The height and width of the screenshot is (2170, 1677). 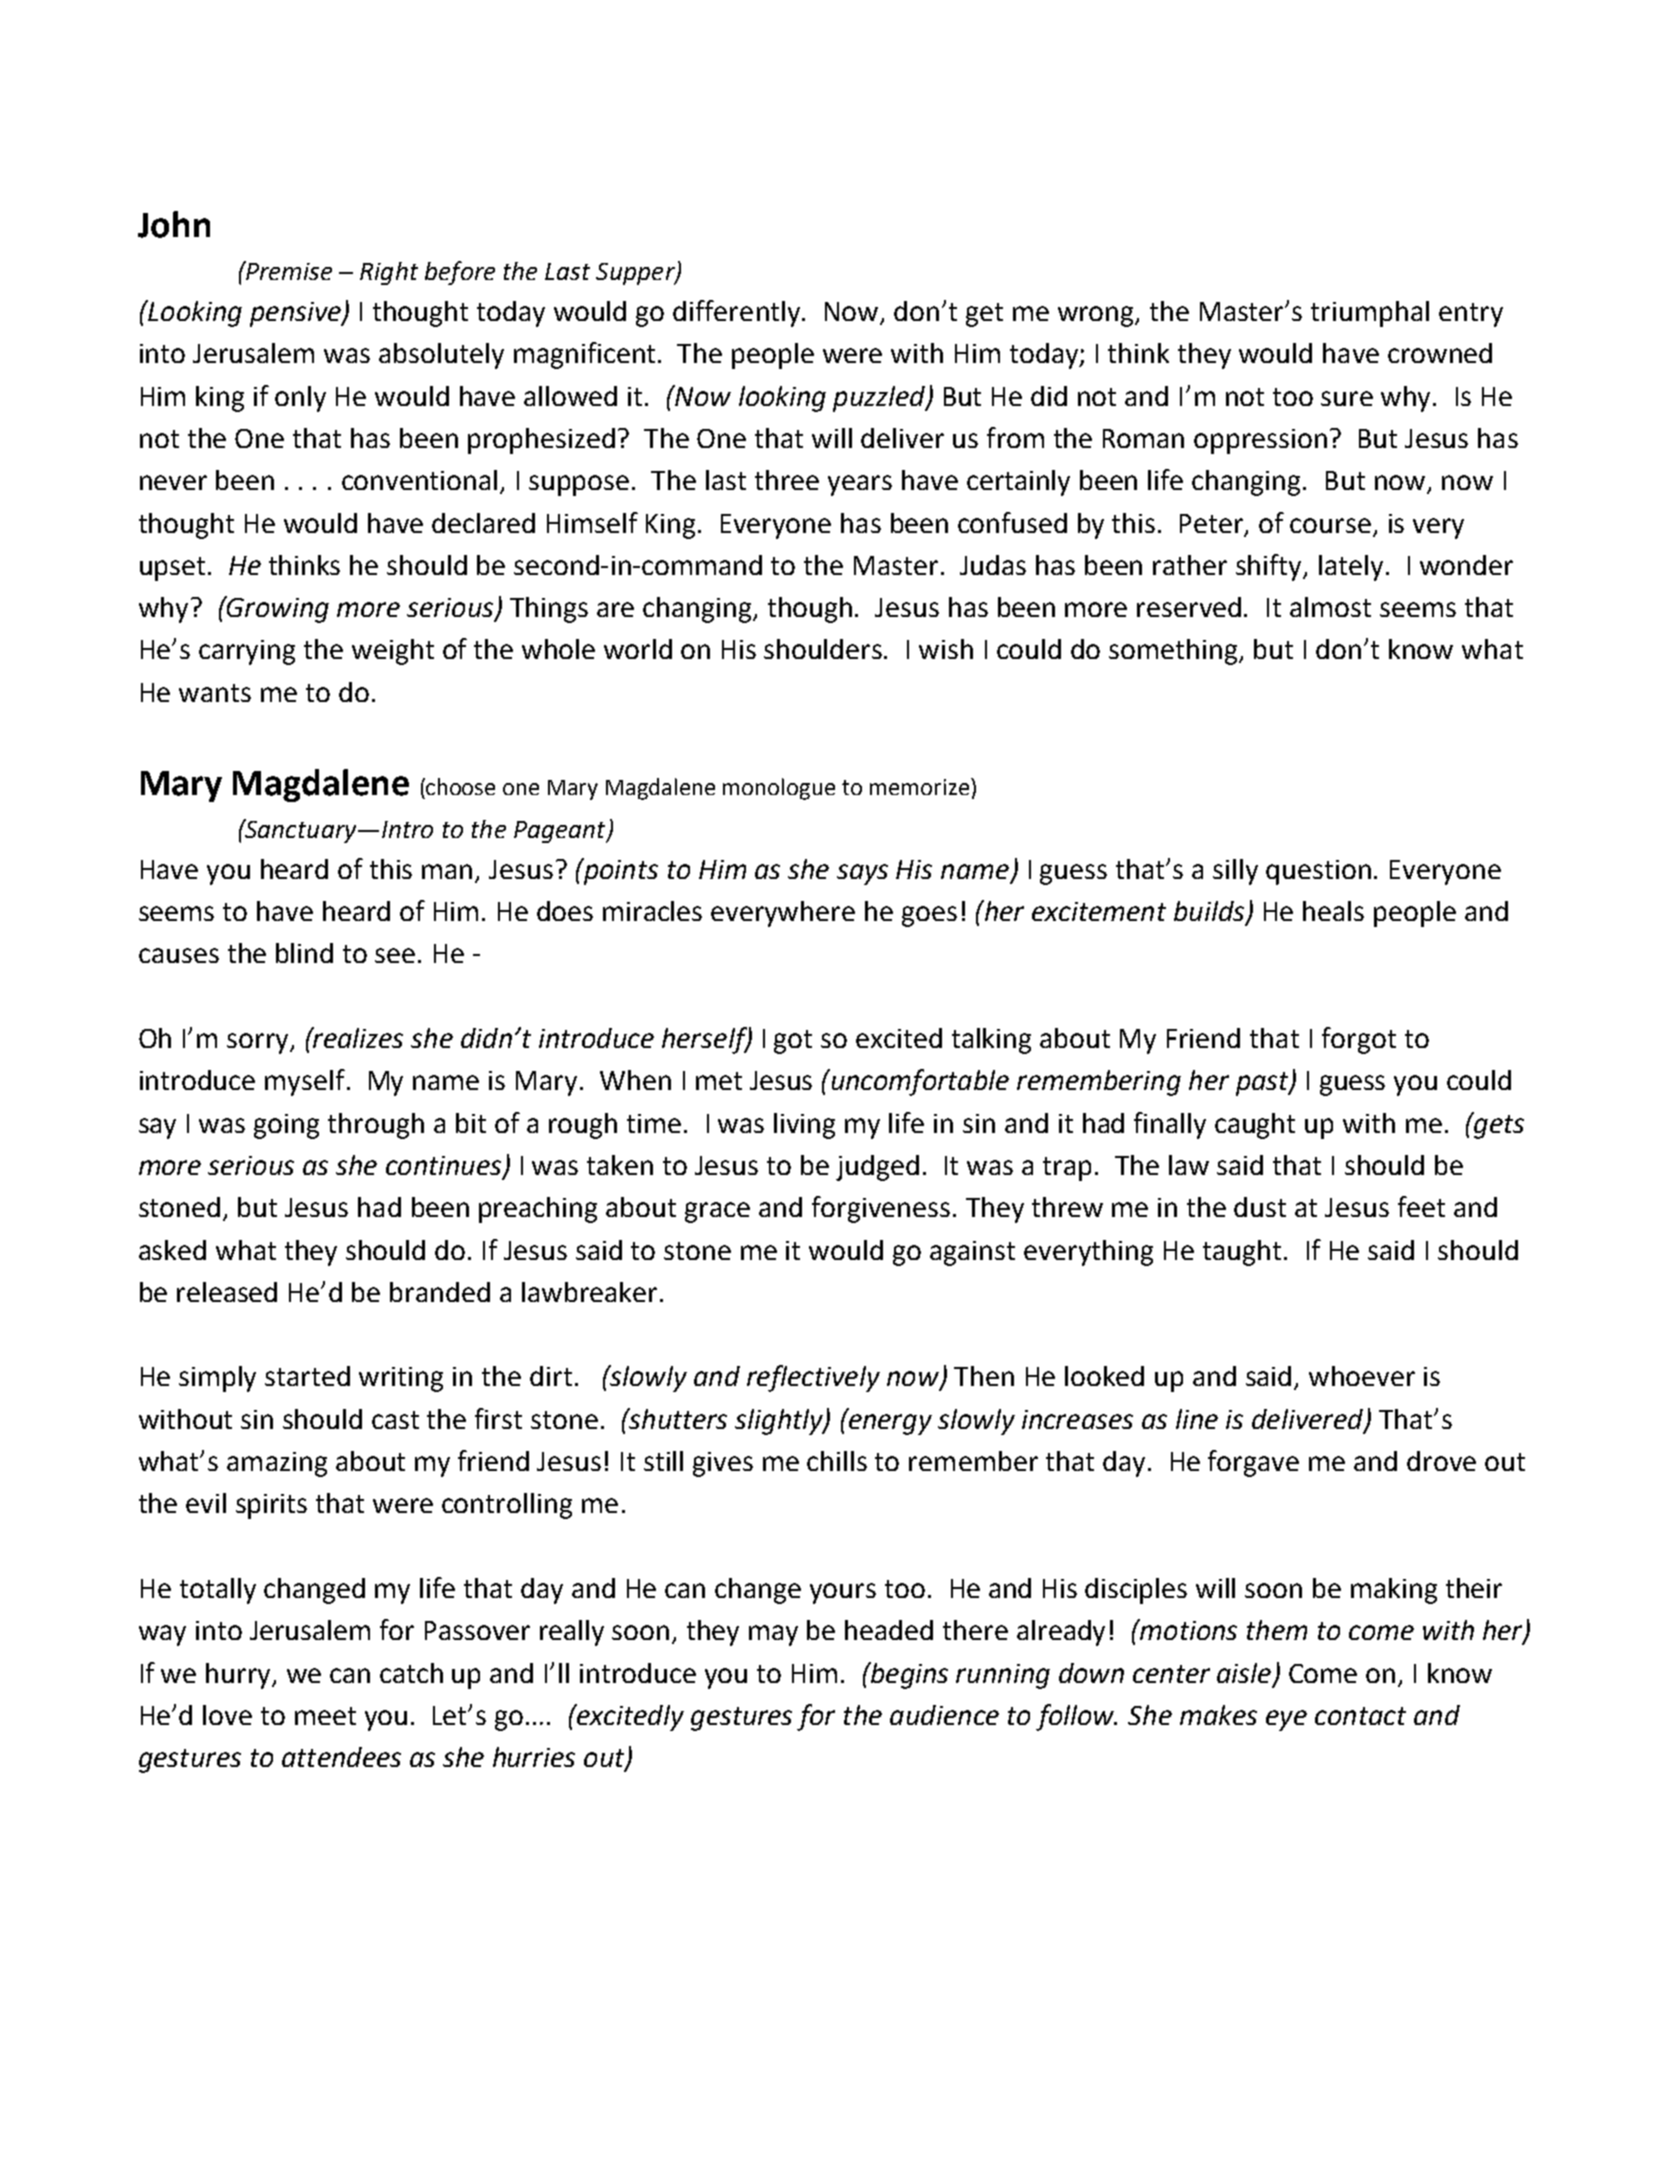 What do you see at coordinates (1359, 1040) in the screenshot?
I see `forgot` at bounding box center [1359, 1040].
